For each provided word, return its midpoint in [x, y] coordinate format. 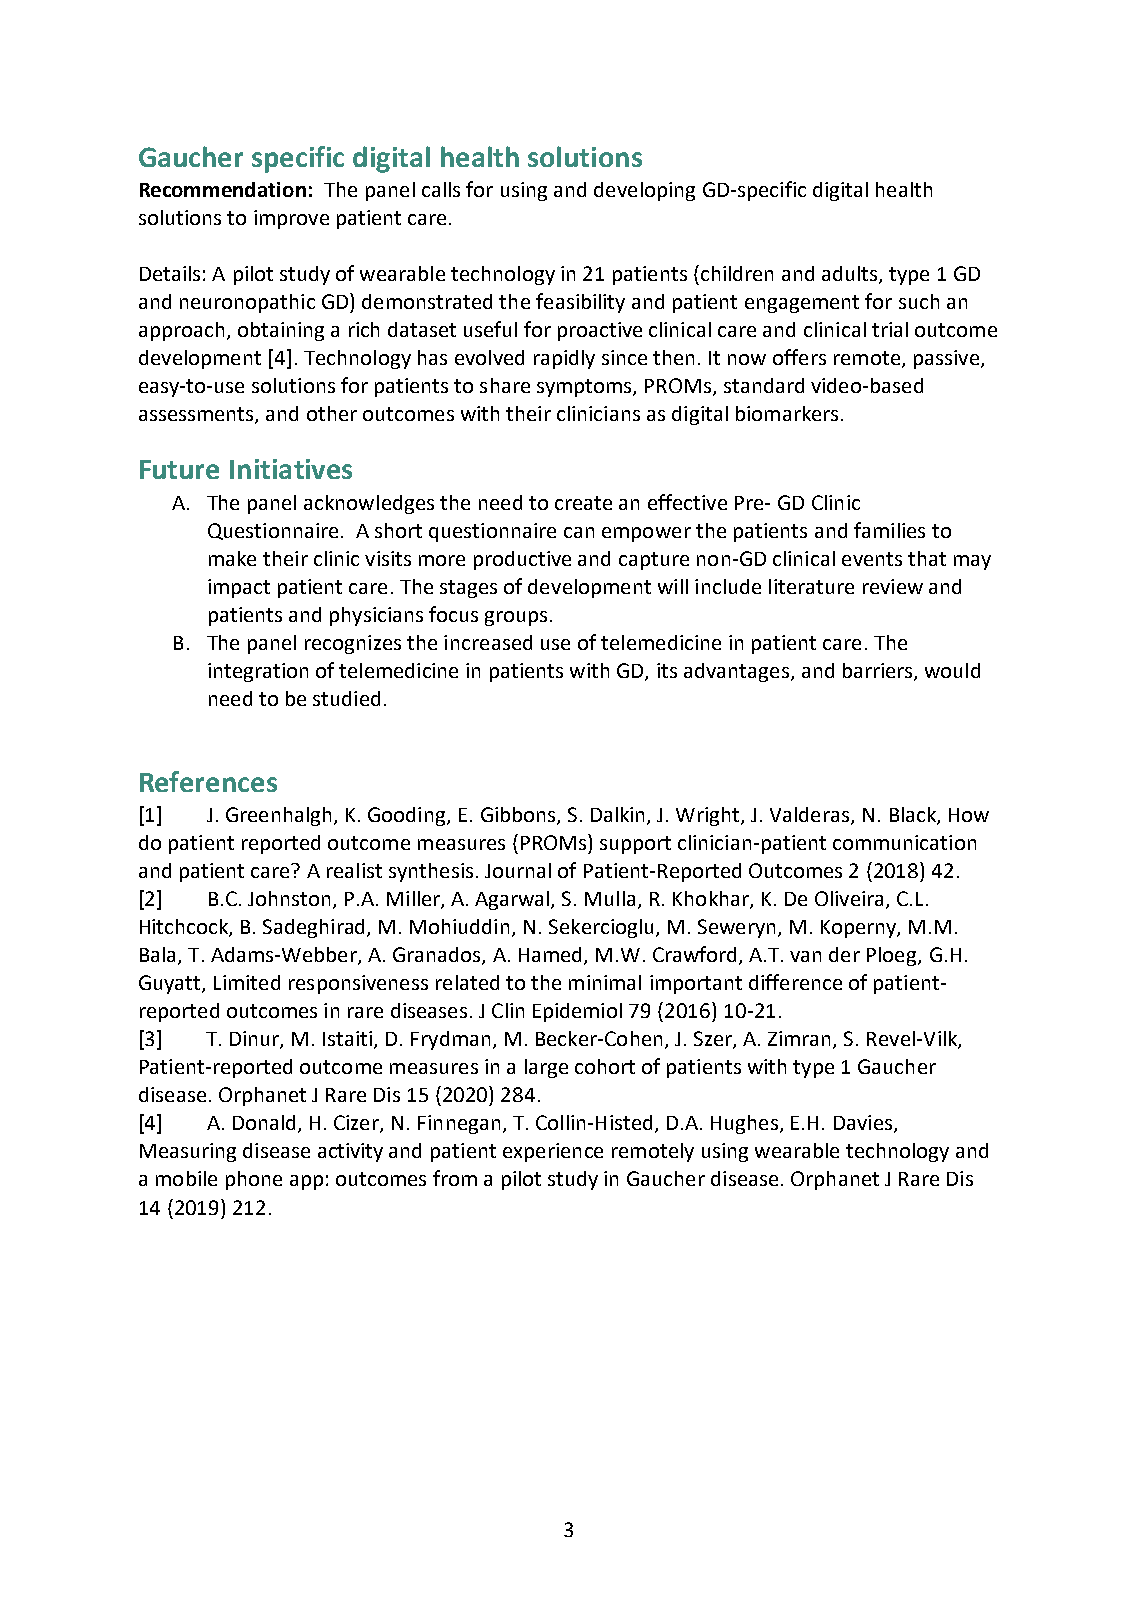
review [893, 586]
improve [291, 219]
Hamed [552, 956]
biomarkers [787, 413]
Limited [247, 982]
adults [851, 275]
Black [914, 816]
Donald [264, 1122]
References [208, 781]
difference [795, 982]
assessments [197, 415]
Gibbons [519, 816]
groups [516, 618]
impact [239, 588]
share [505, 385]
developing [644, 191]
